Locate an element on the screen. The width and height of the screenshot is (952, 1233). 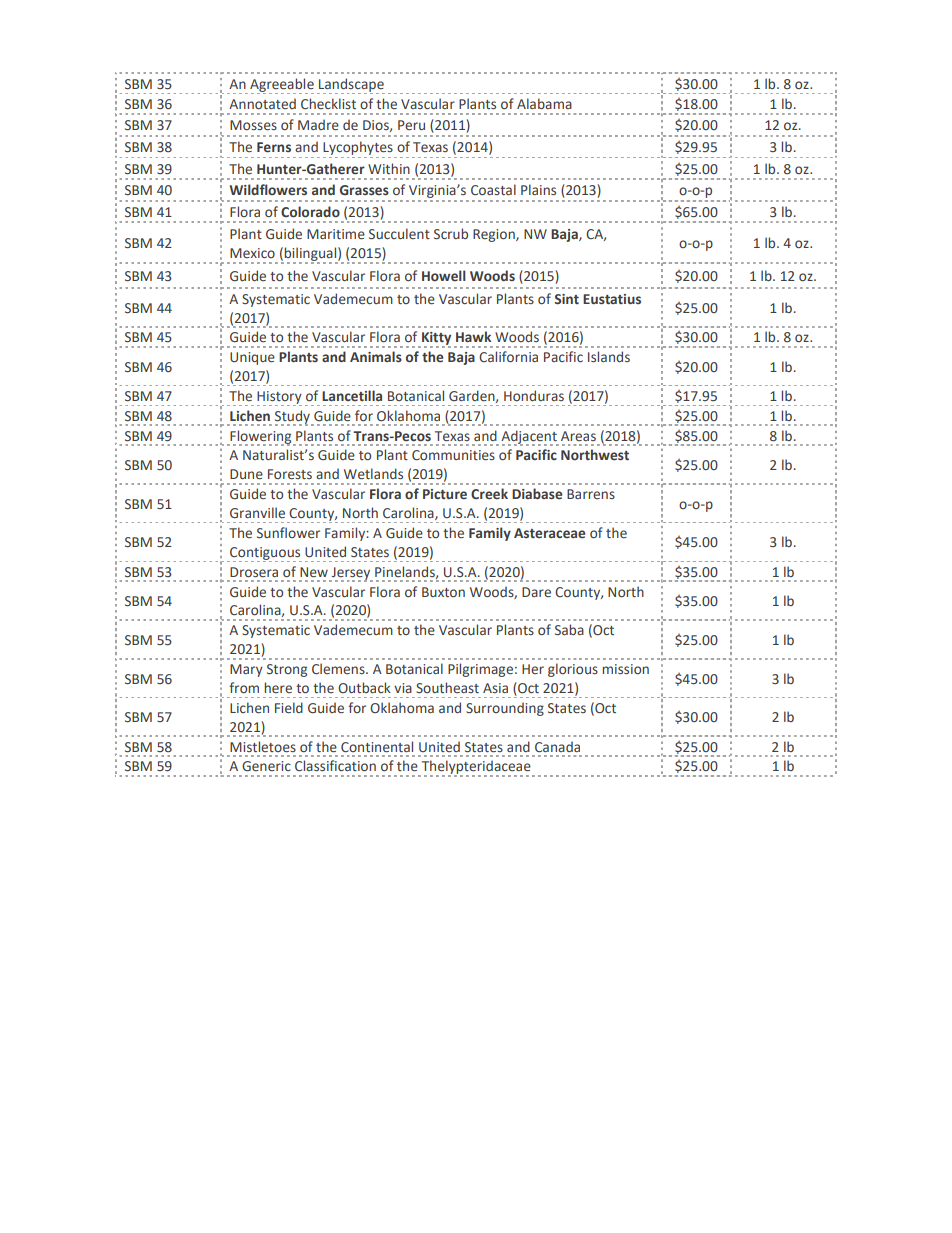
Generic is located at coordinates (266, 766).
